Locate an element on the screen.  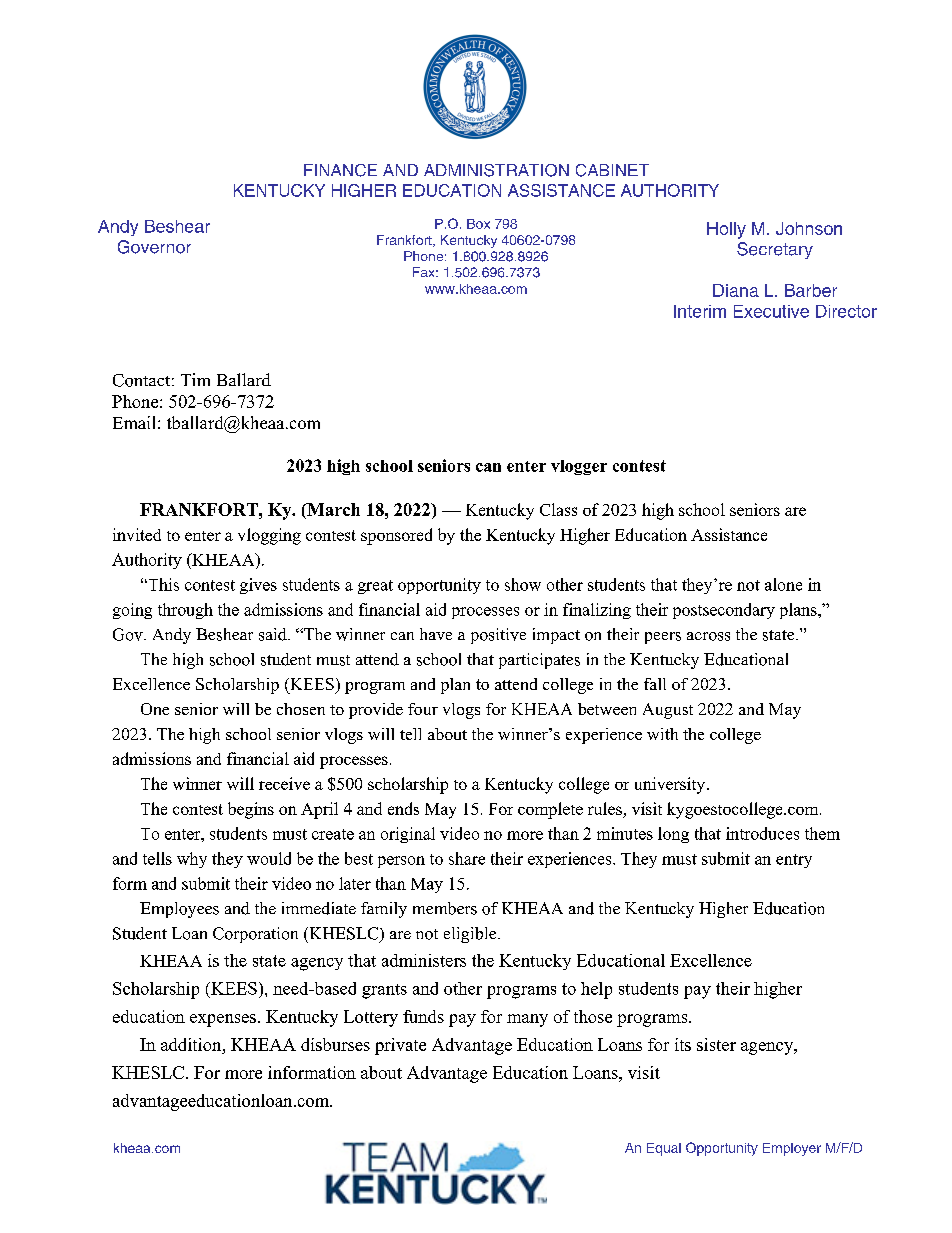
Box is located at coordinates (478, 224).
